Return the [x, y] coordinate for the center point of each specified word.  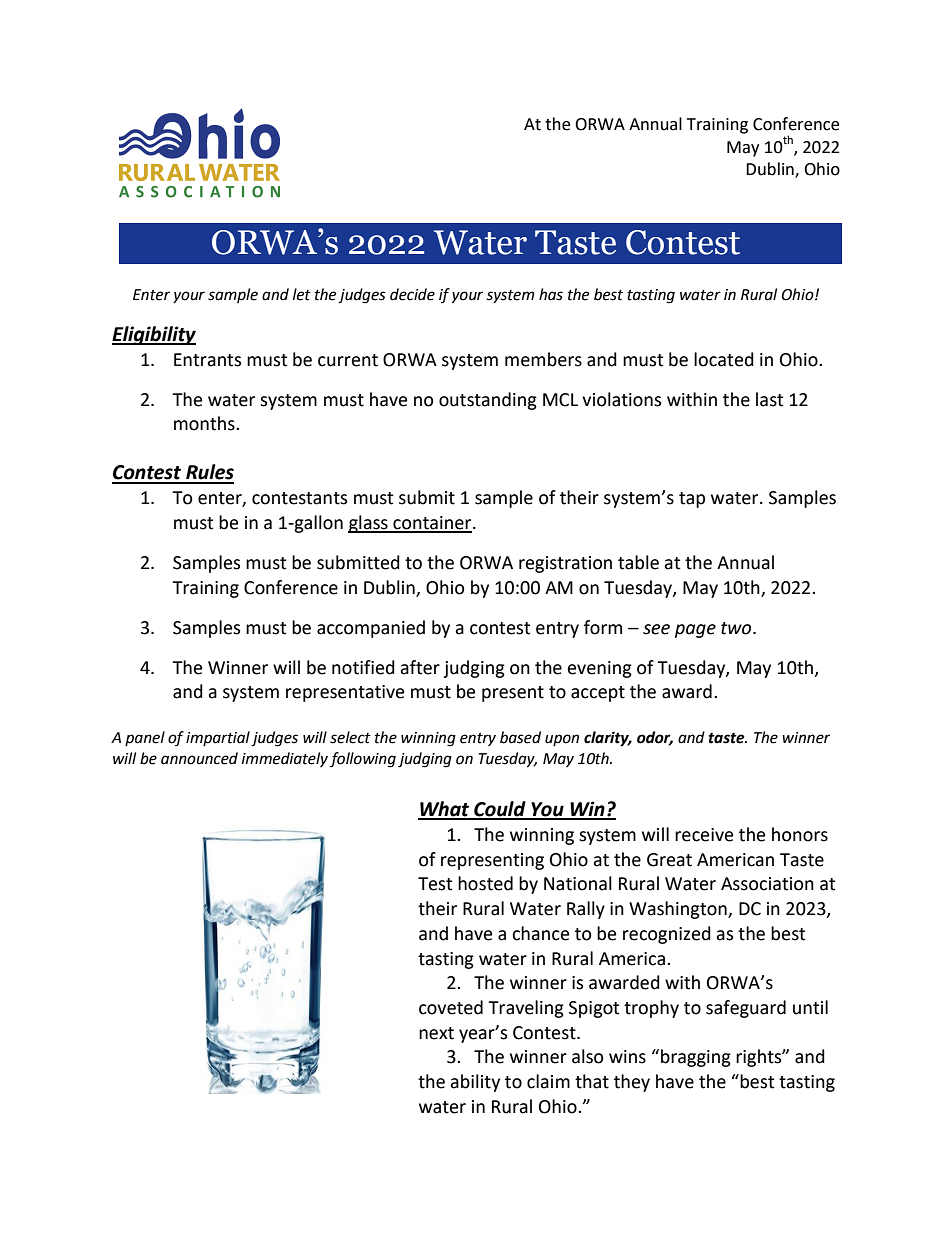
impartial [218, 738]
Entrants [207, 360]
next [436, 1033]
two [737, 628]
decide [412, 294]
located [724, 359]
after [420, 667]
